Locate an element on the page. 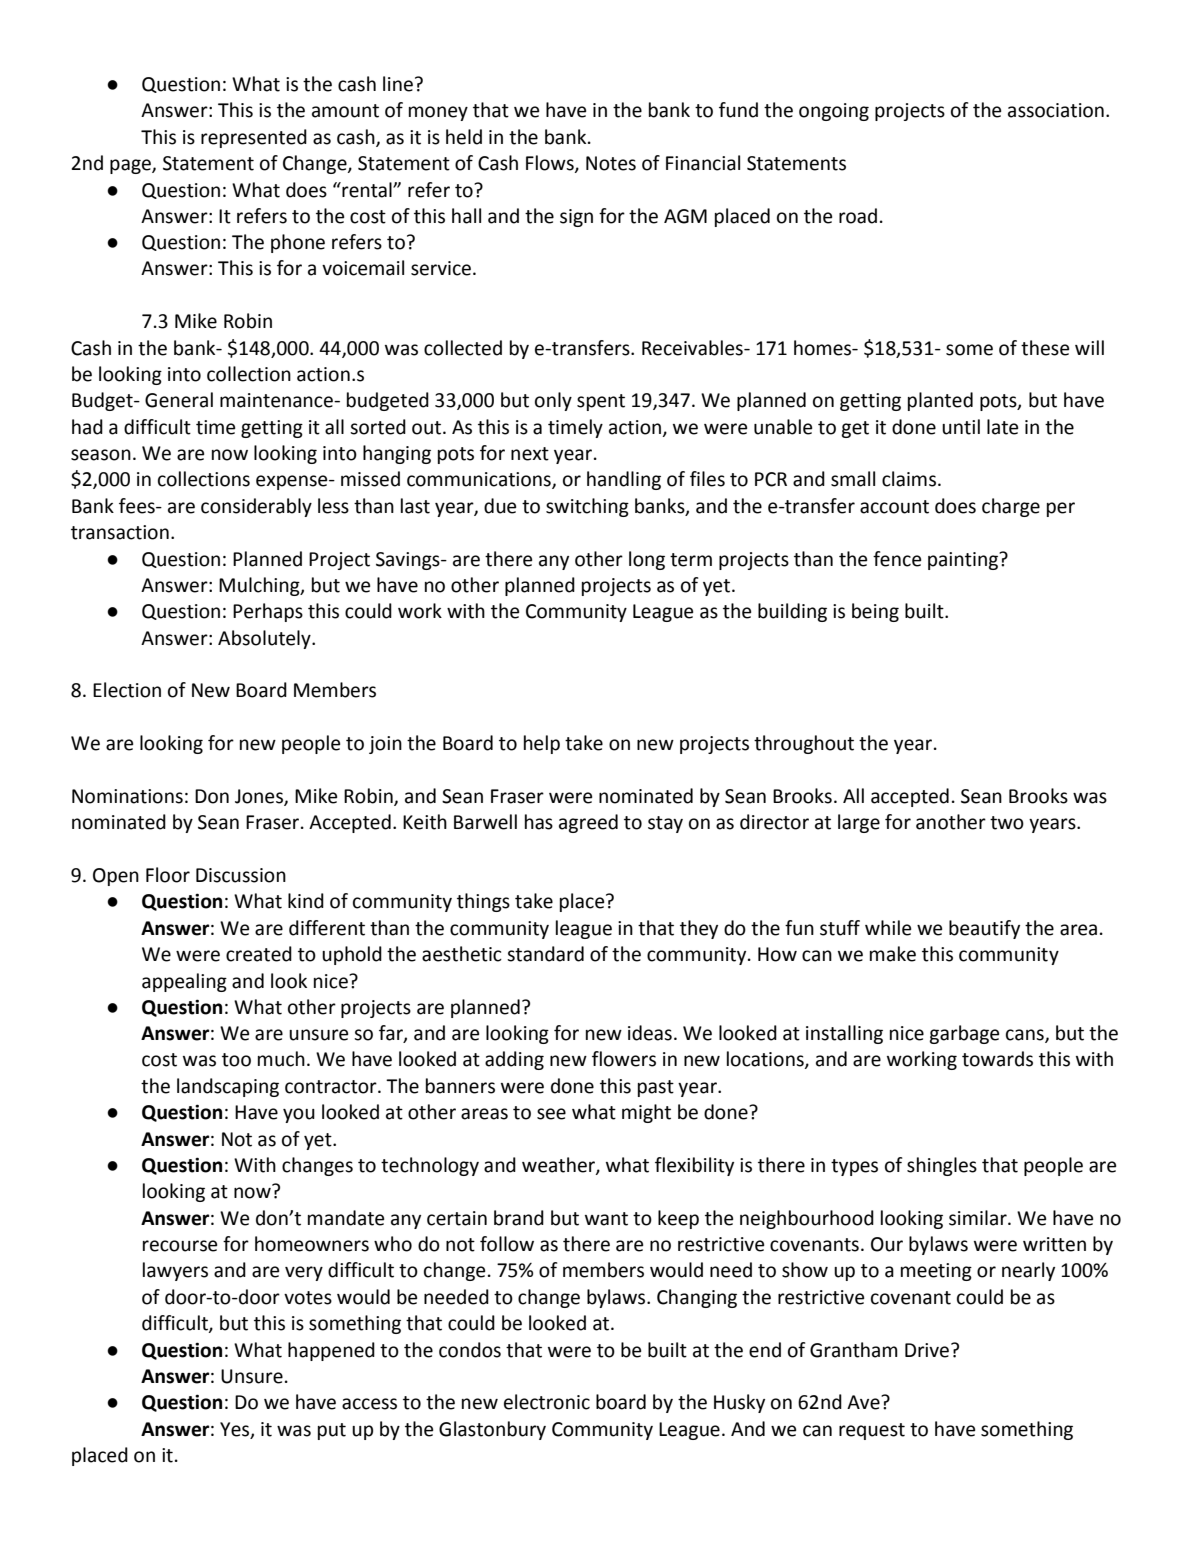 Image resolution: width=1202 pixels, height=1555 pixels. represented is located at coordinates (254, 138).
